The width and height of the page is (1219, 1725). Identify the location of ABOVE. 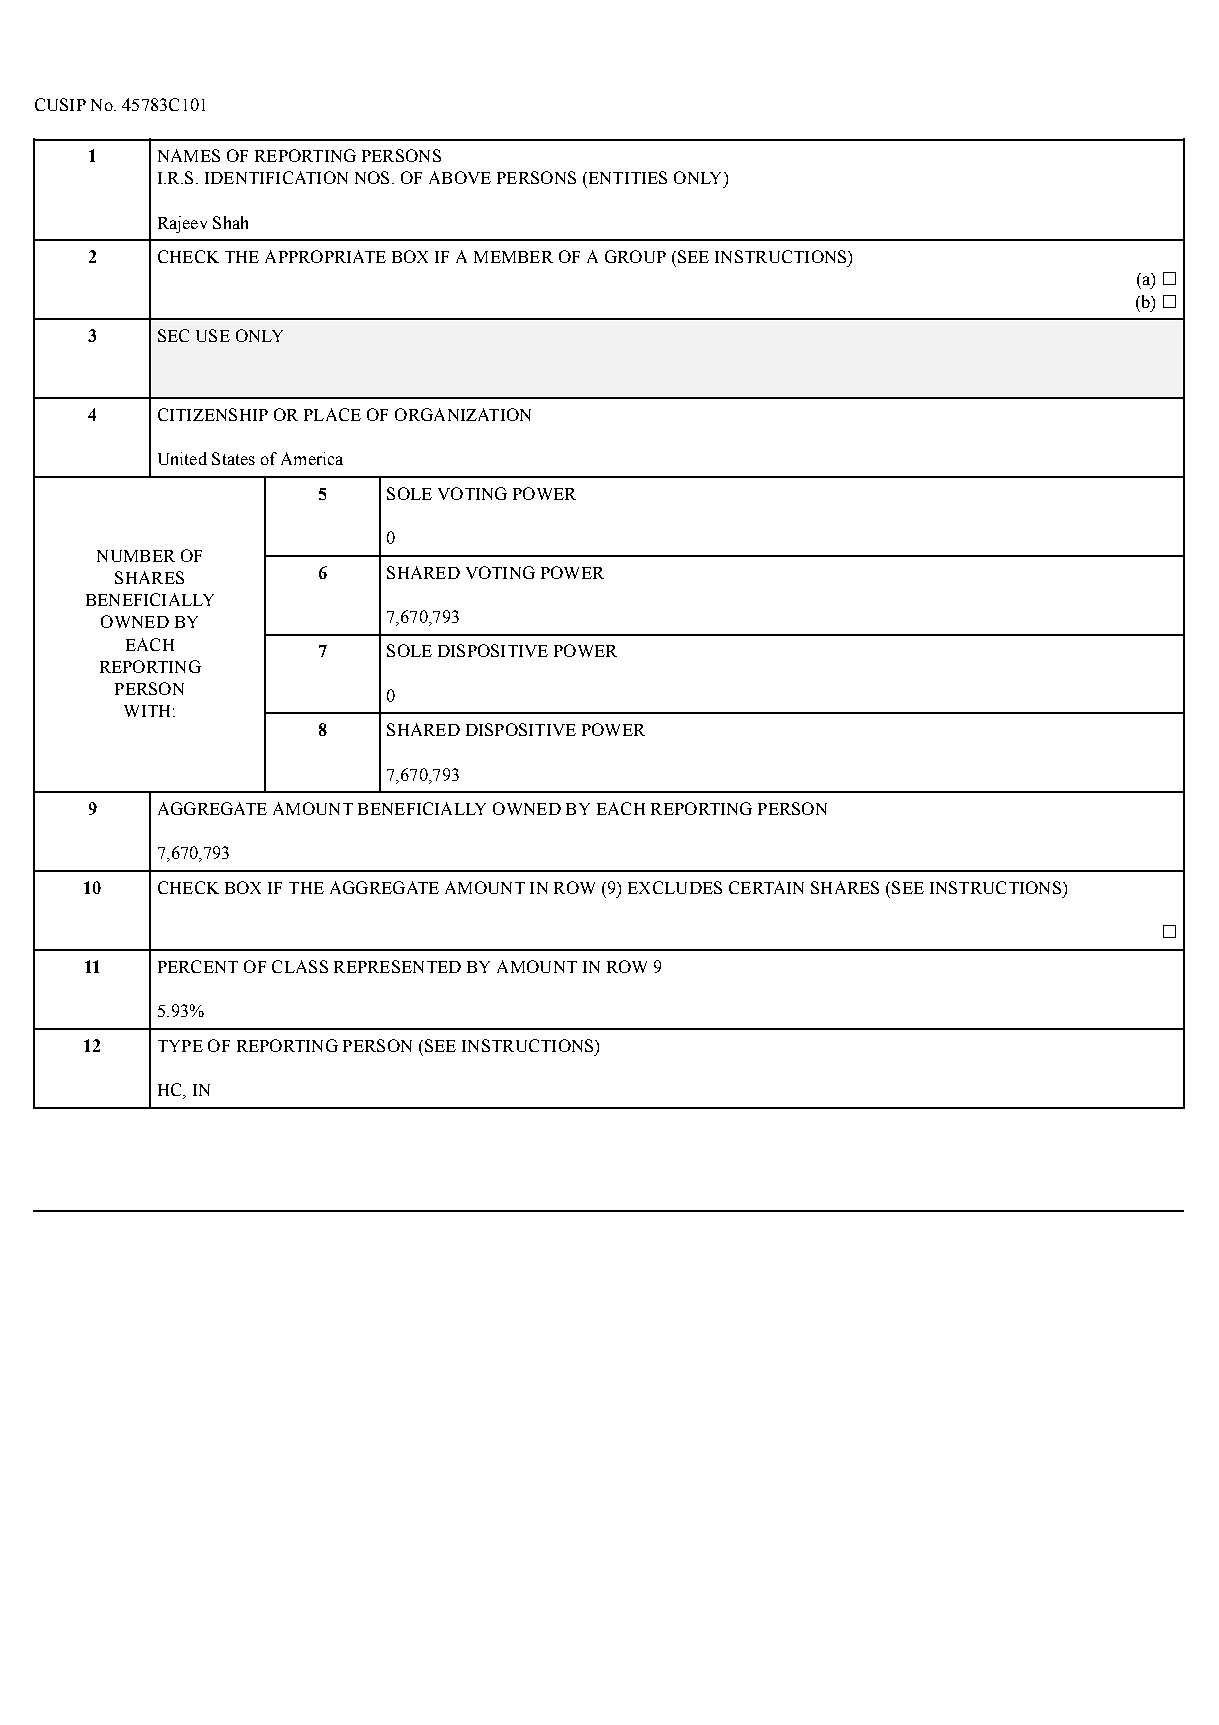
(460, 177).
